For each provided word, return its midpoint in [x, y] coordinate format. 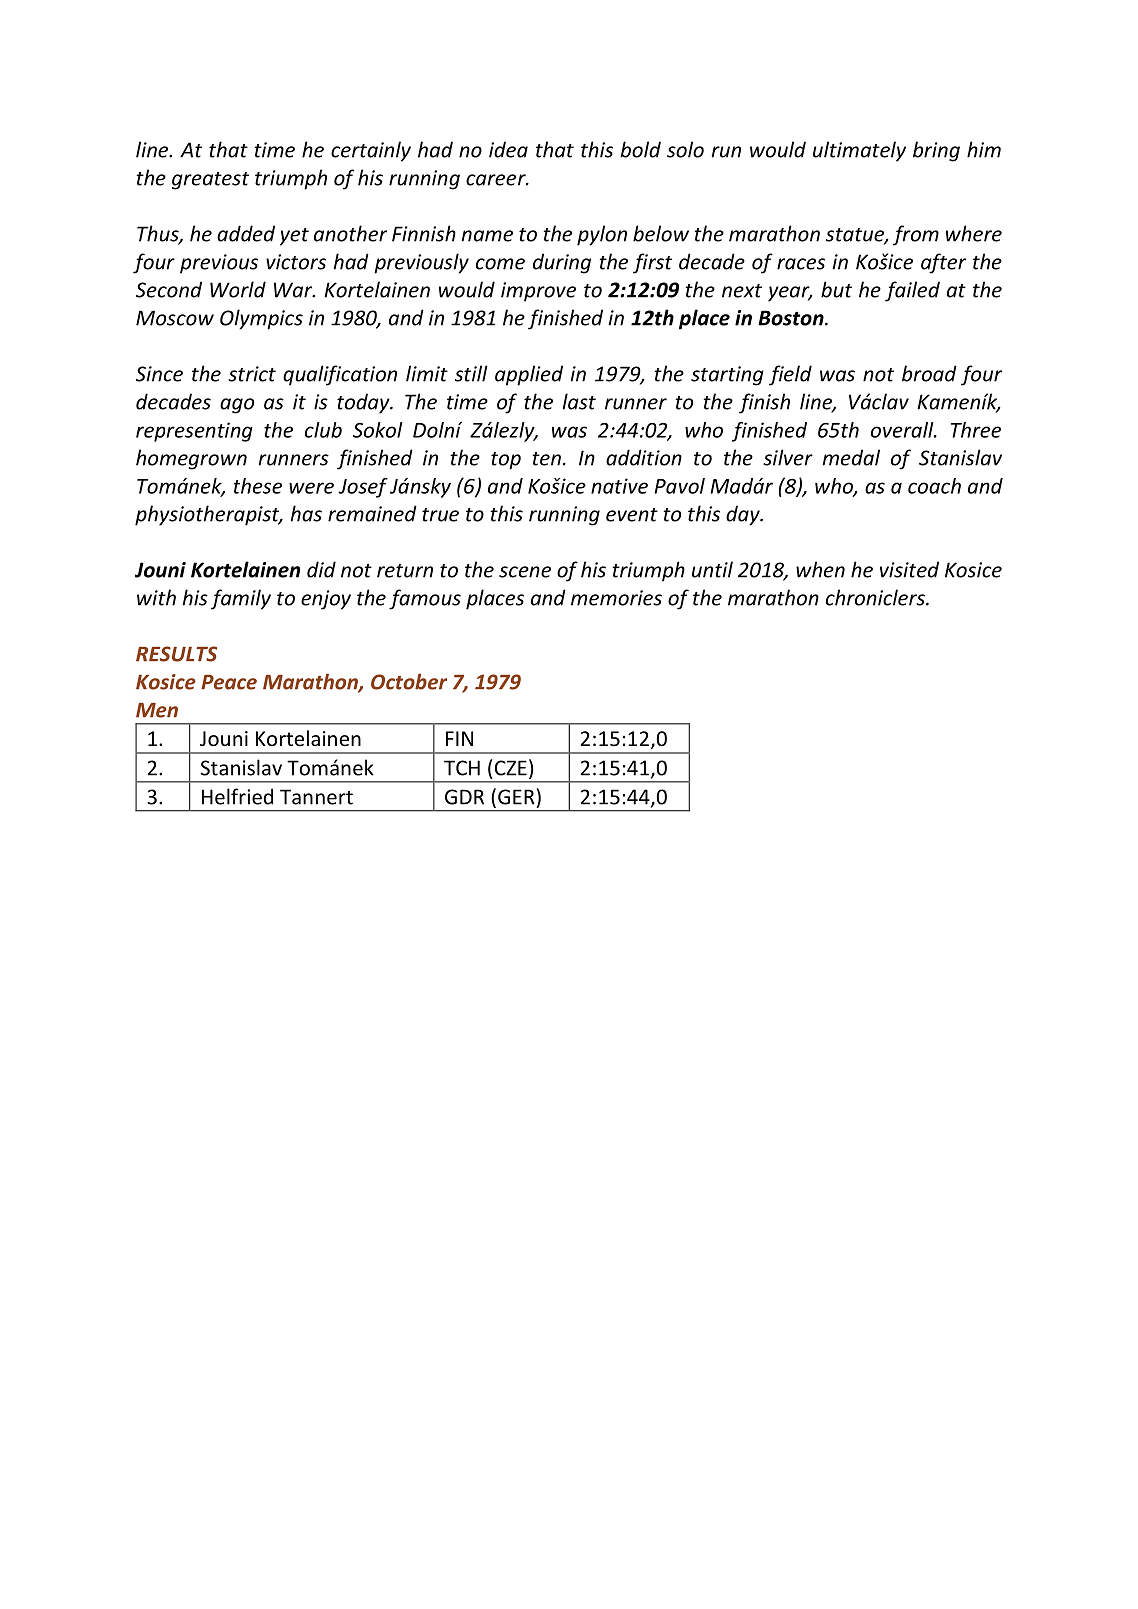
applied [529, 375]
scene [525, 572]
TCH [462, 768]
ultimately [859, 151]
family [241, 599]
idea [508, 149]
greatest [210, 181]
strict [252, 374]
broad [929, 373]
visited [909, 569]
